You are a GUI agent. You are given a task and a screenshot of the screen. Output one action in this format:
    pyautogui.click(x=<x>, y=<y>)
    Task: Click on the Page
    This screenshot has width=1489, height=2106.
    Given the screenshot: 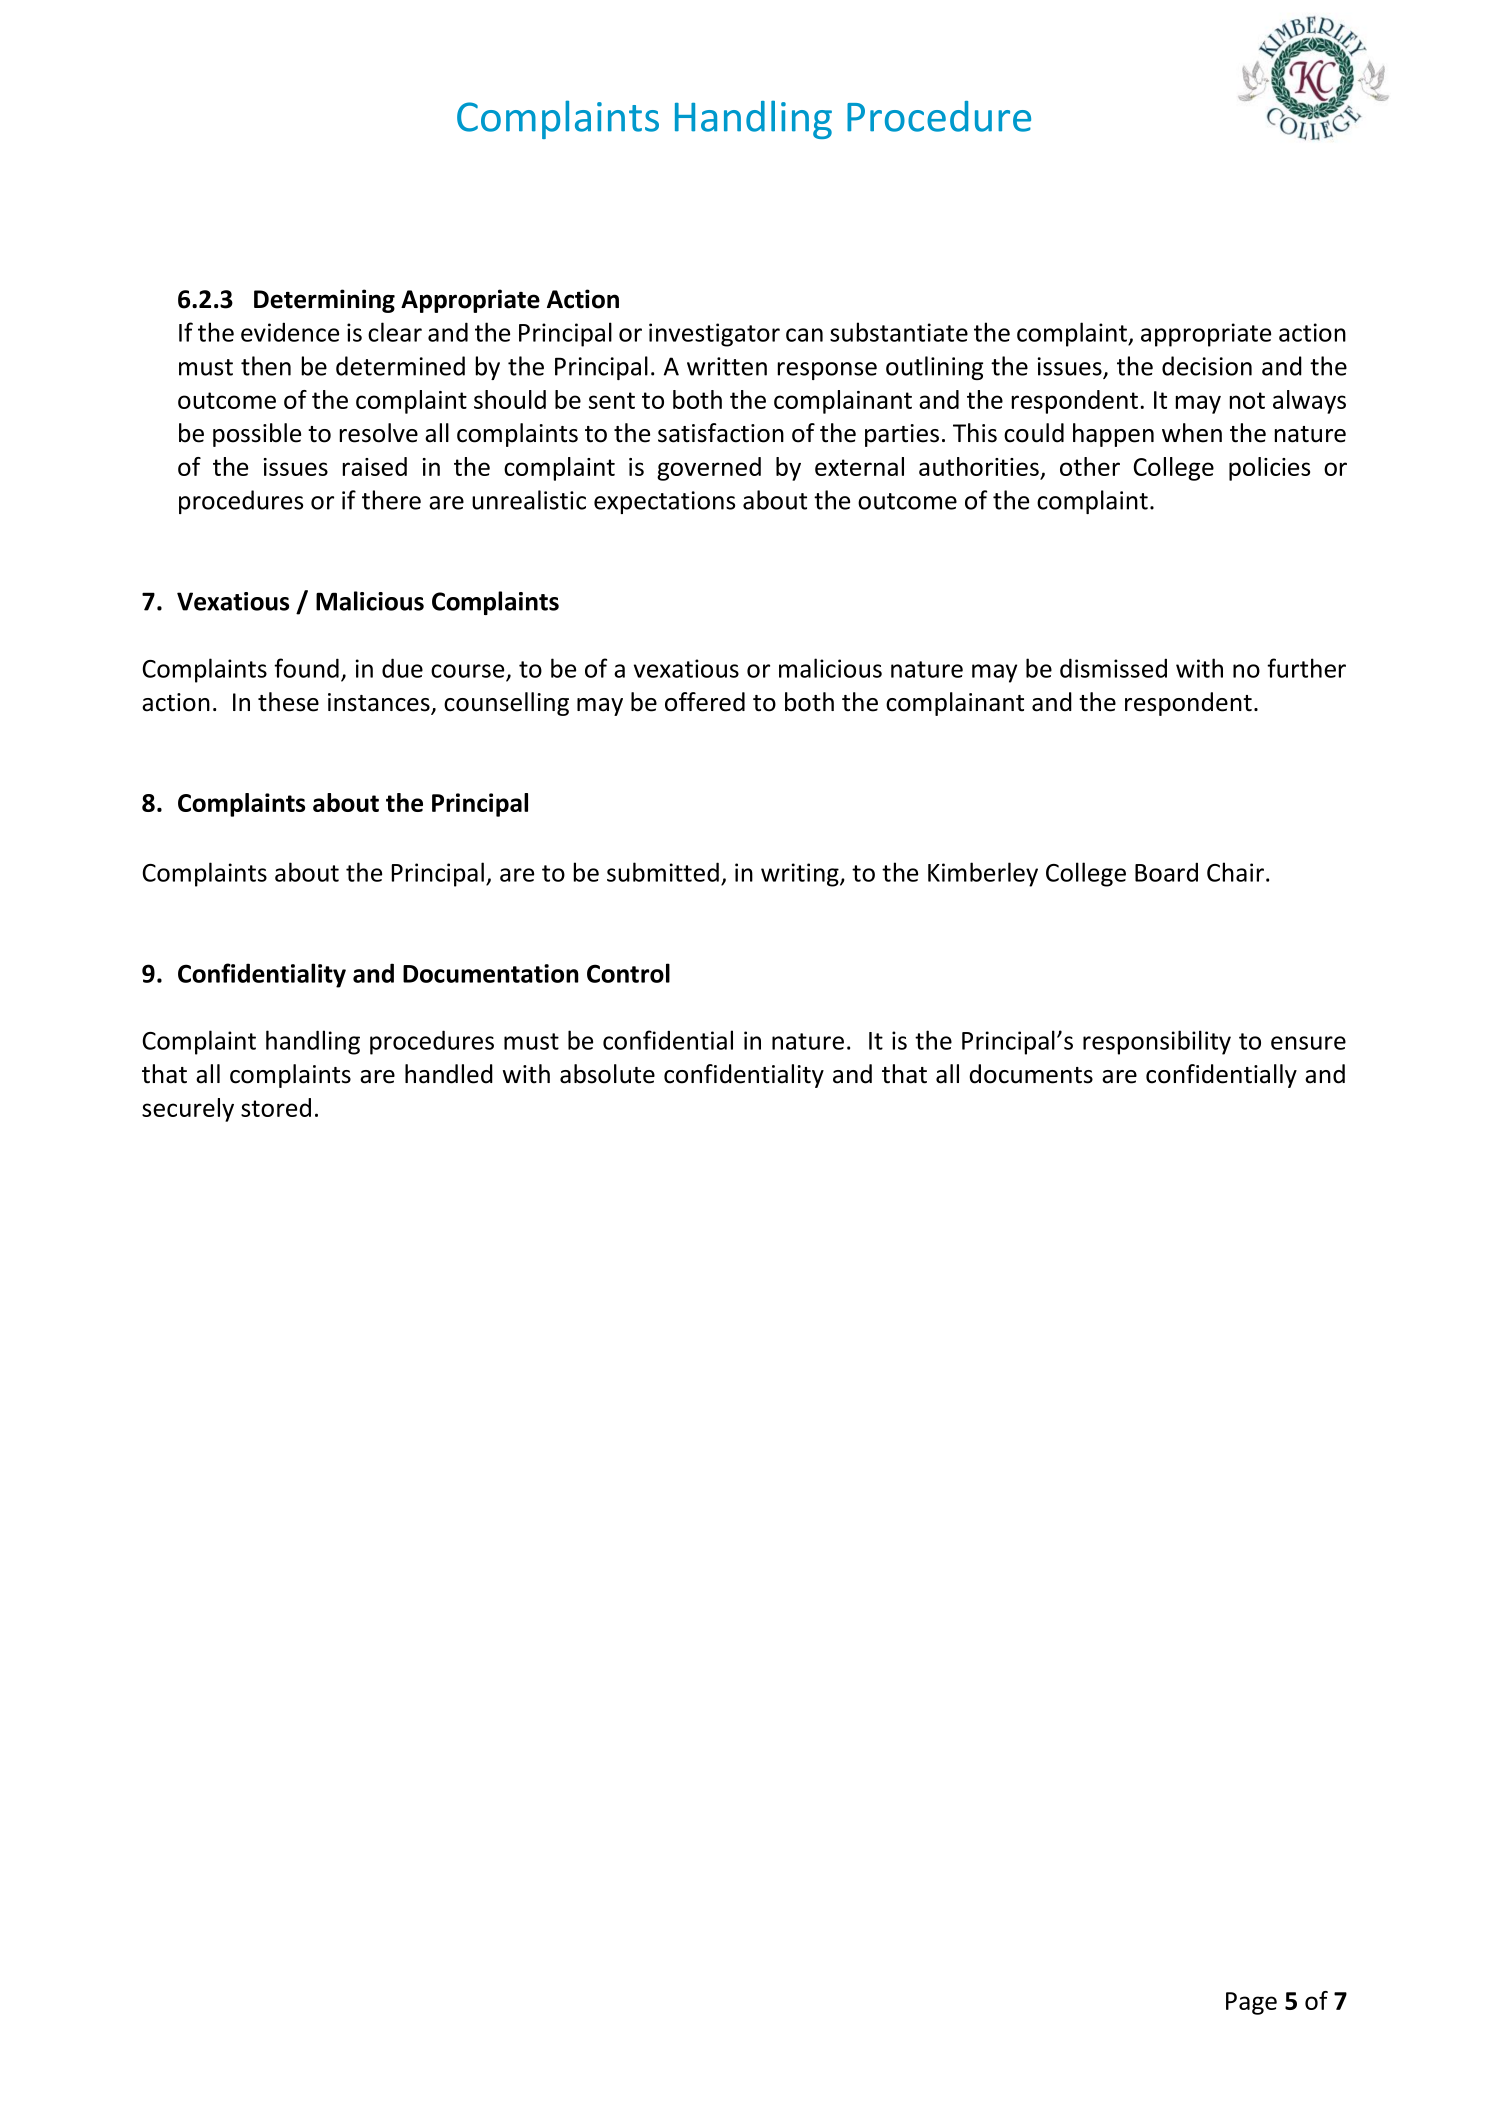 What is the action you would take?
    pyautogui.click(x=1251, y=2003)
